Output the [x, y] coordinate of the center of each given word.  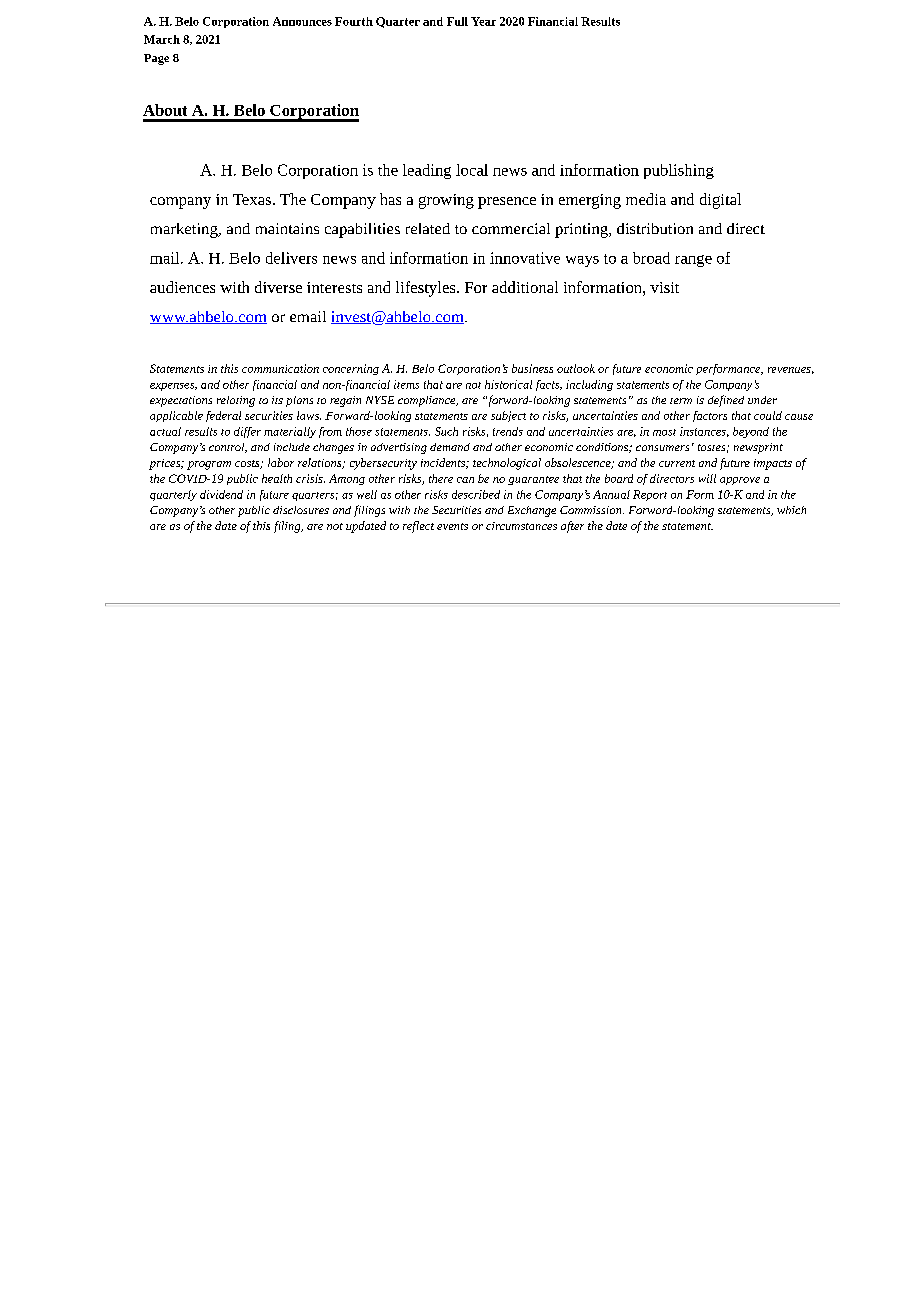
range [693, 261]
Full [457, 21]
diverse [278, 287]
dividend [221, 494]
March [162, 39]
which [791, 510]
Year [483, 21]
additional [525, 287]
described [476, 494]
